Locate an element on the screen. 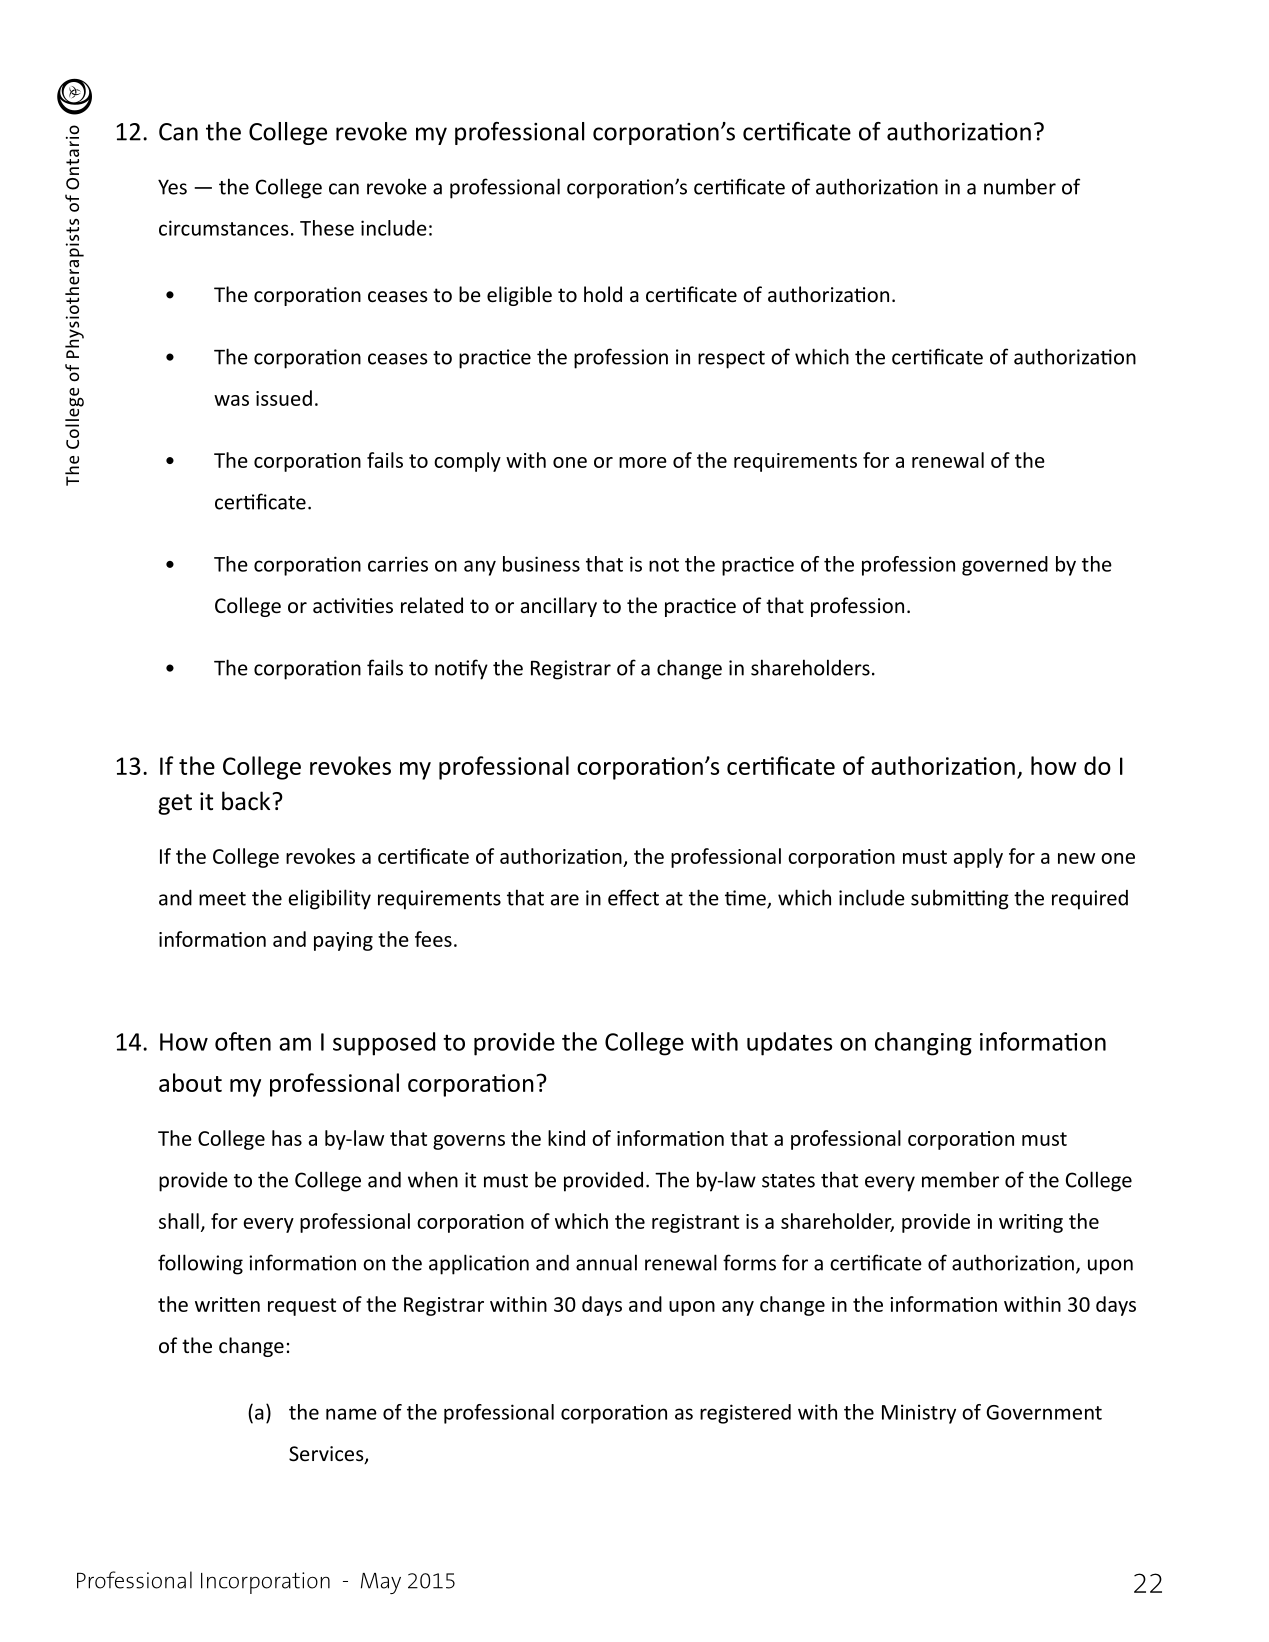 This screenshot has height=1642, width=1269. number is located at coordinates (1020, 186).
